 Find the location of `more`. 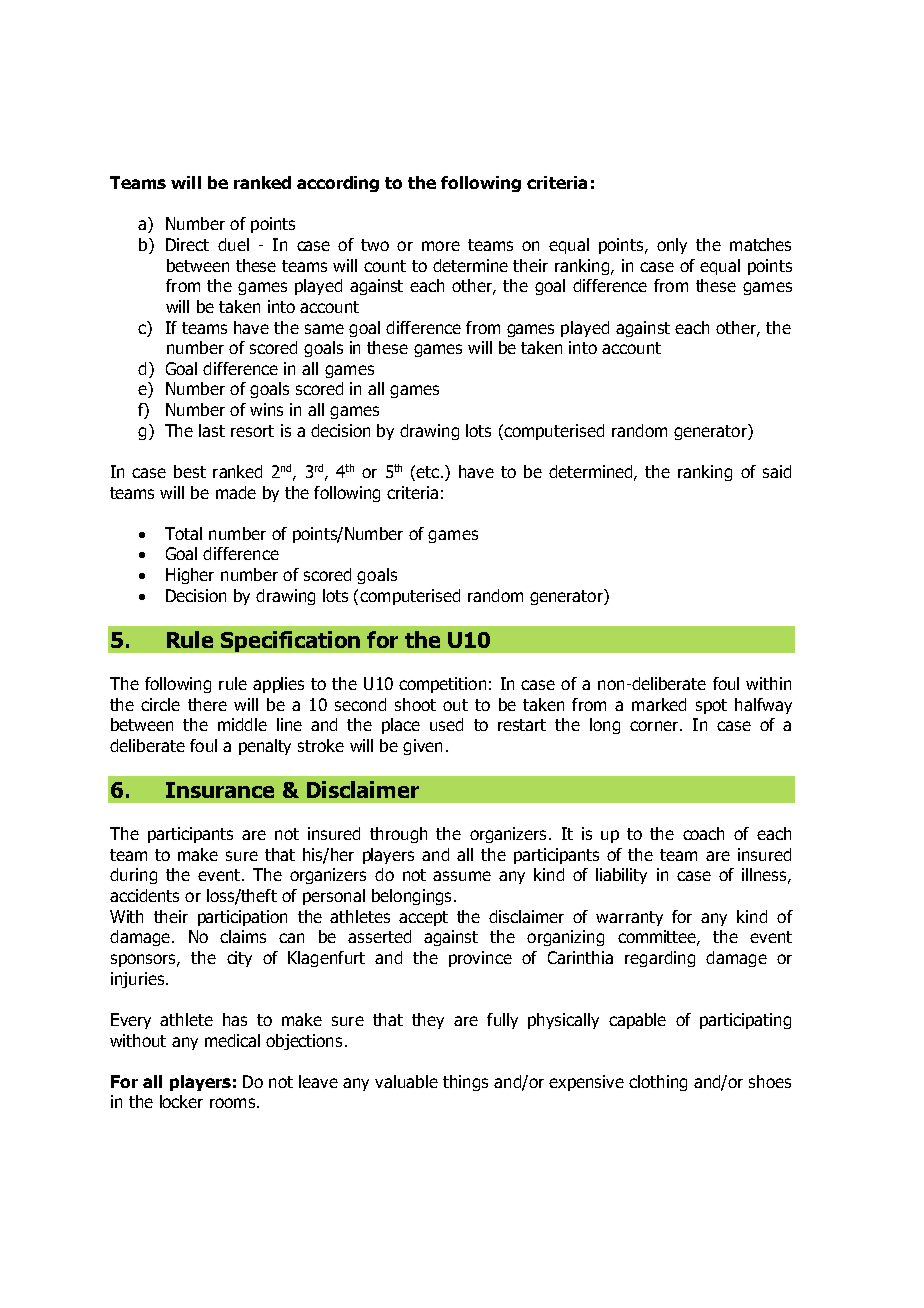

more is located at coordinates (441, 246).
